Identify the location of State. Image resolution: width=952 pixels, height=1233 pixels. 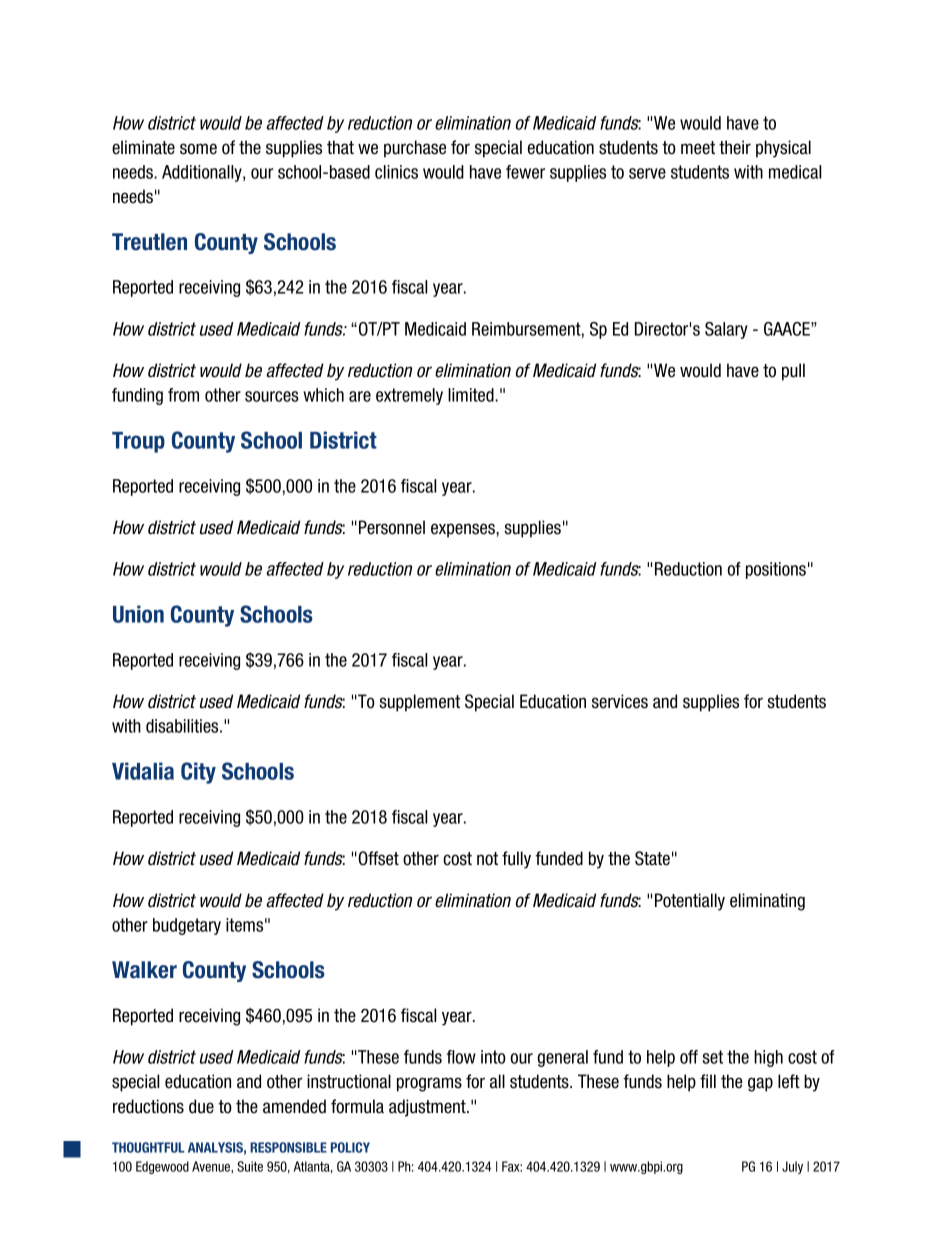
(652, 858).
